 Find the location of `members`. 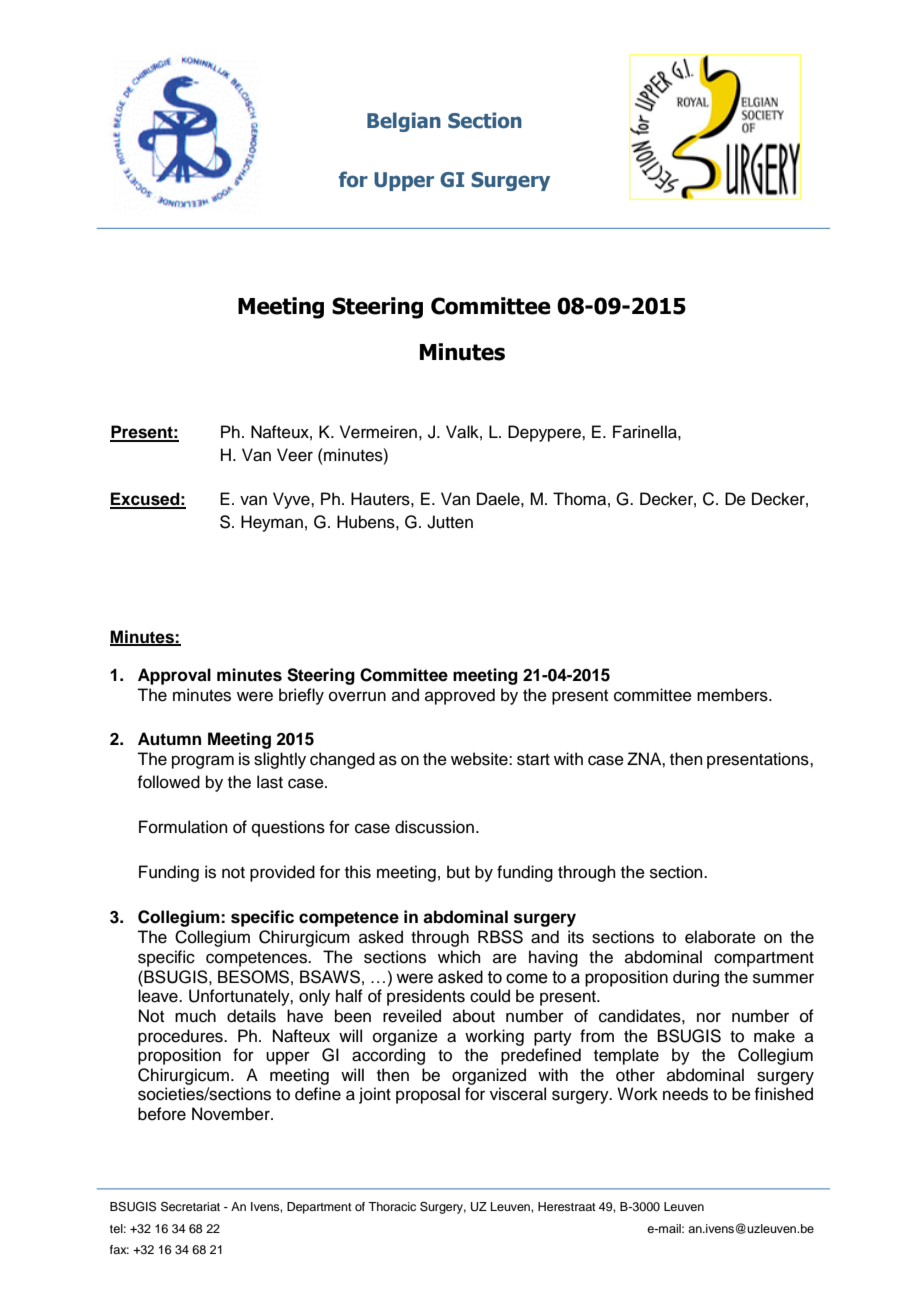

members is located at coordinates (733, 695).
